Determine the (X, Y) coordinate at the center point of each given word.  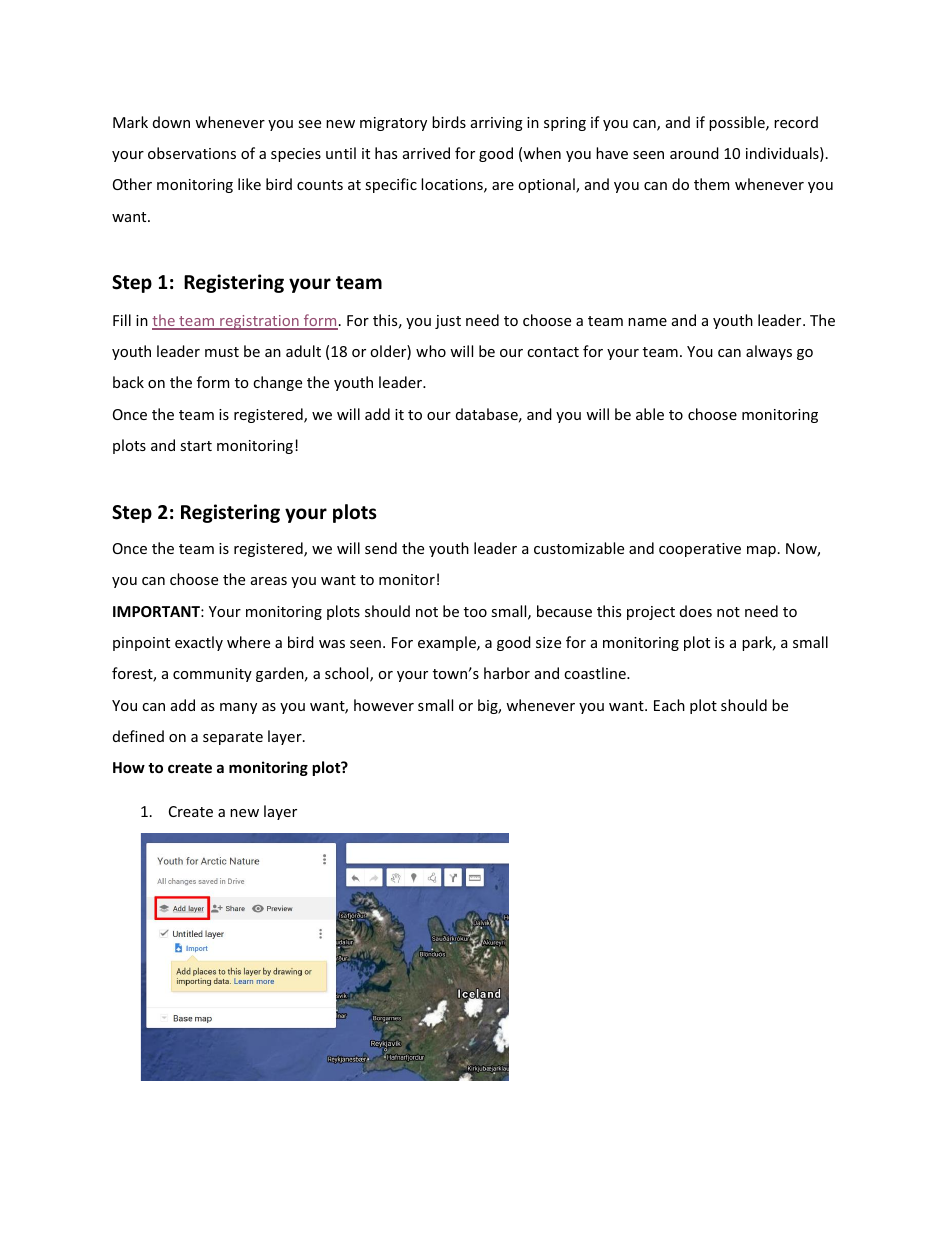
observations (192, 153)
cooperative (700, 550)
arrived (426, 153)
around (694, 153)
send (381, 548)
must (222, 352)
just (448, 322)
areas (269, 581)
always (769, 352)
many (238, 708)
